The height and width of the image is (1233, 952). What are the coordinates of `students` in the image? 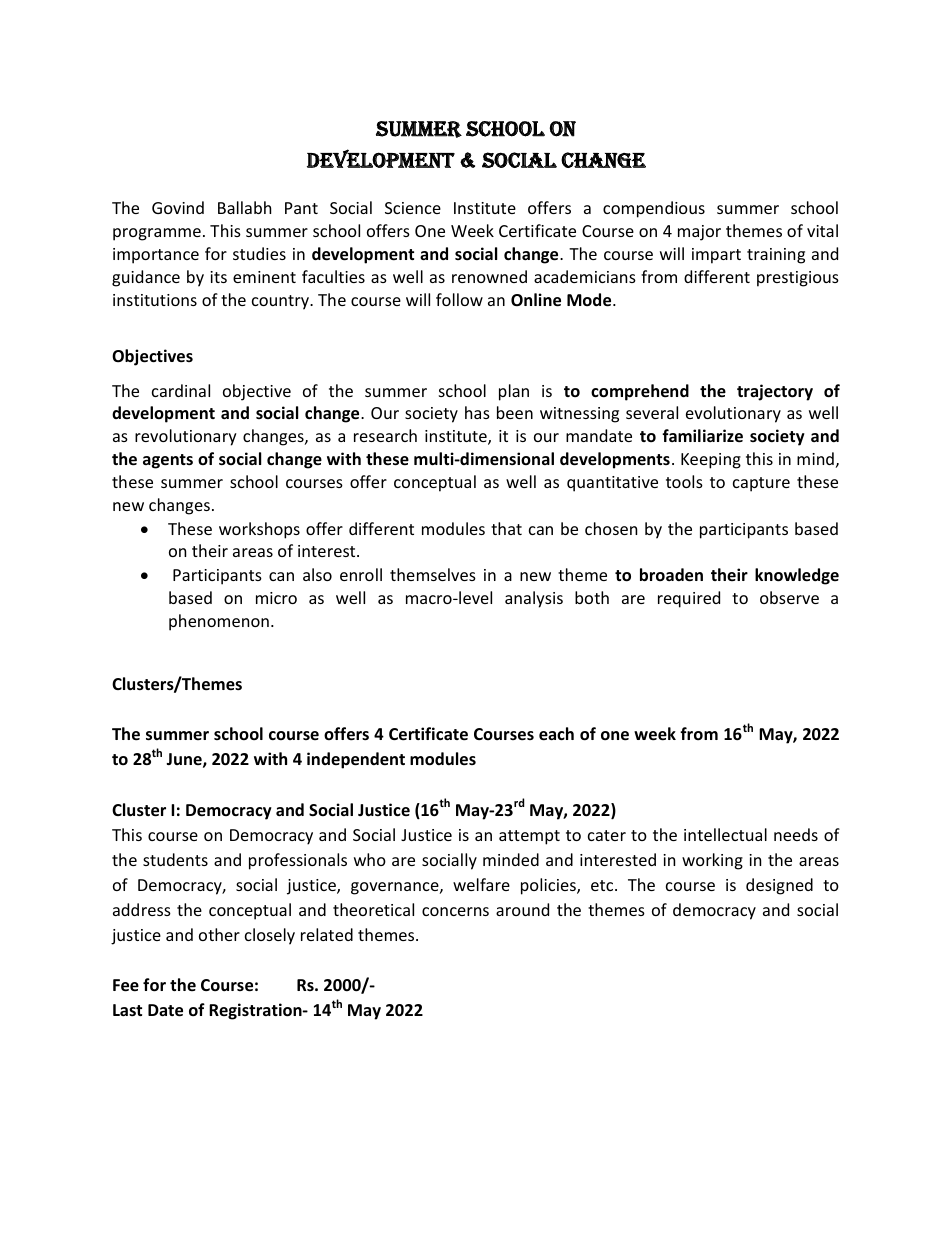 It's located at (175, 859).
